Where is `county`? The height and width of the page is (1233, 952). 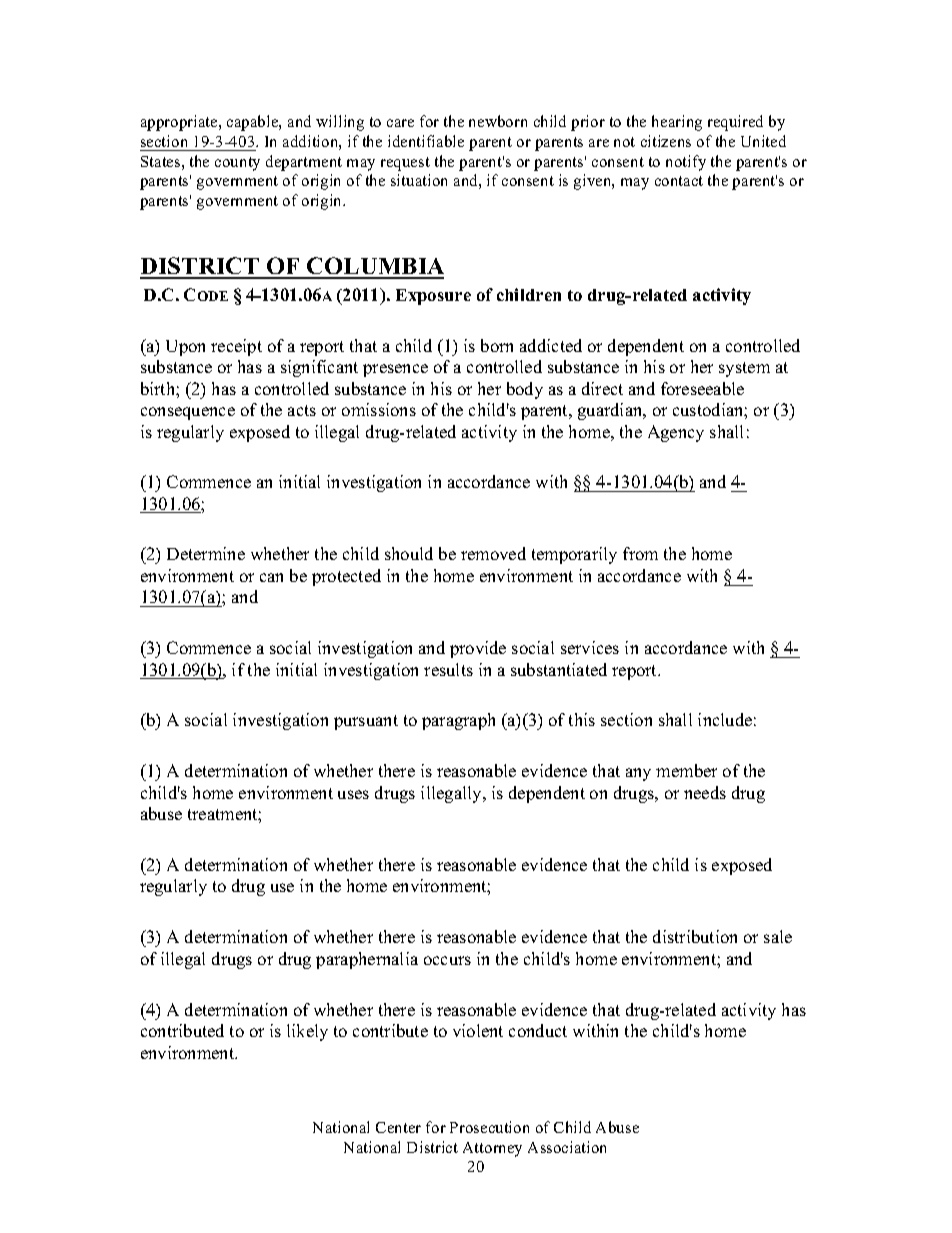
county is located at coordinates (237, 164).
